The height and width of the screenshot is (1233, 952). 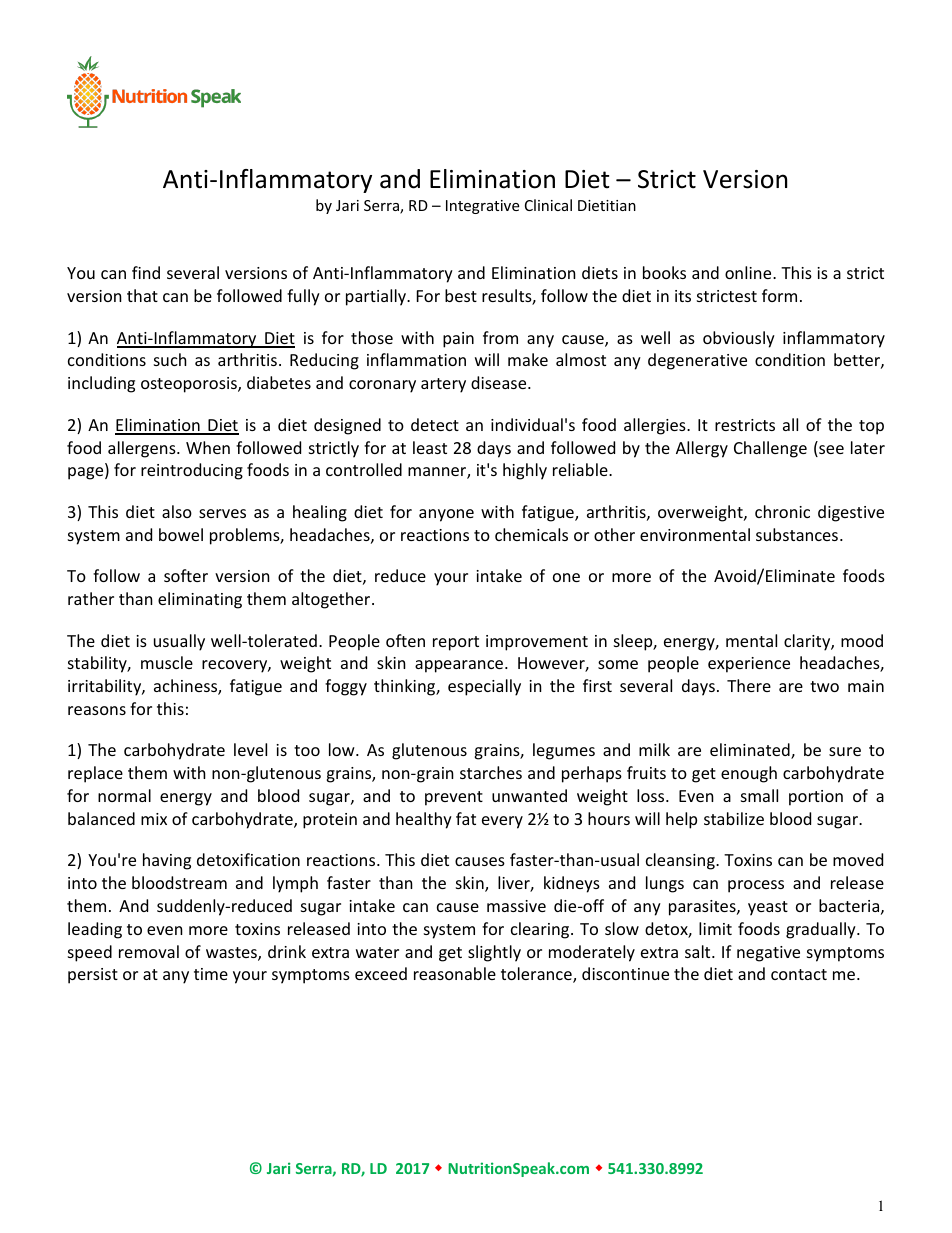 I want to click on substances, so click(x=798, y=534).
